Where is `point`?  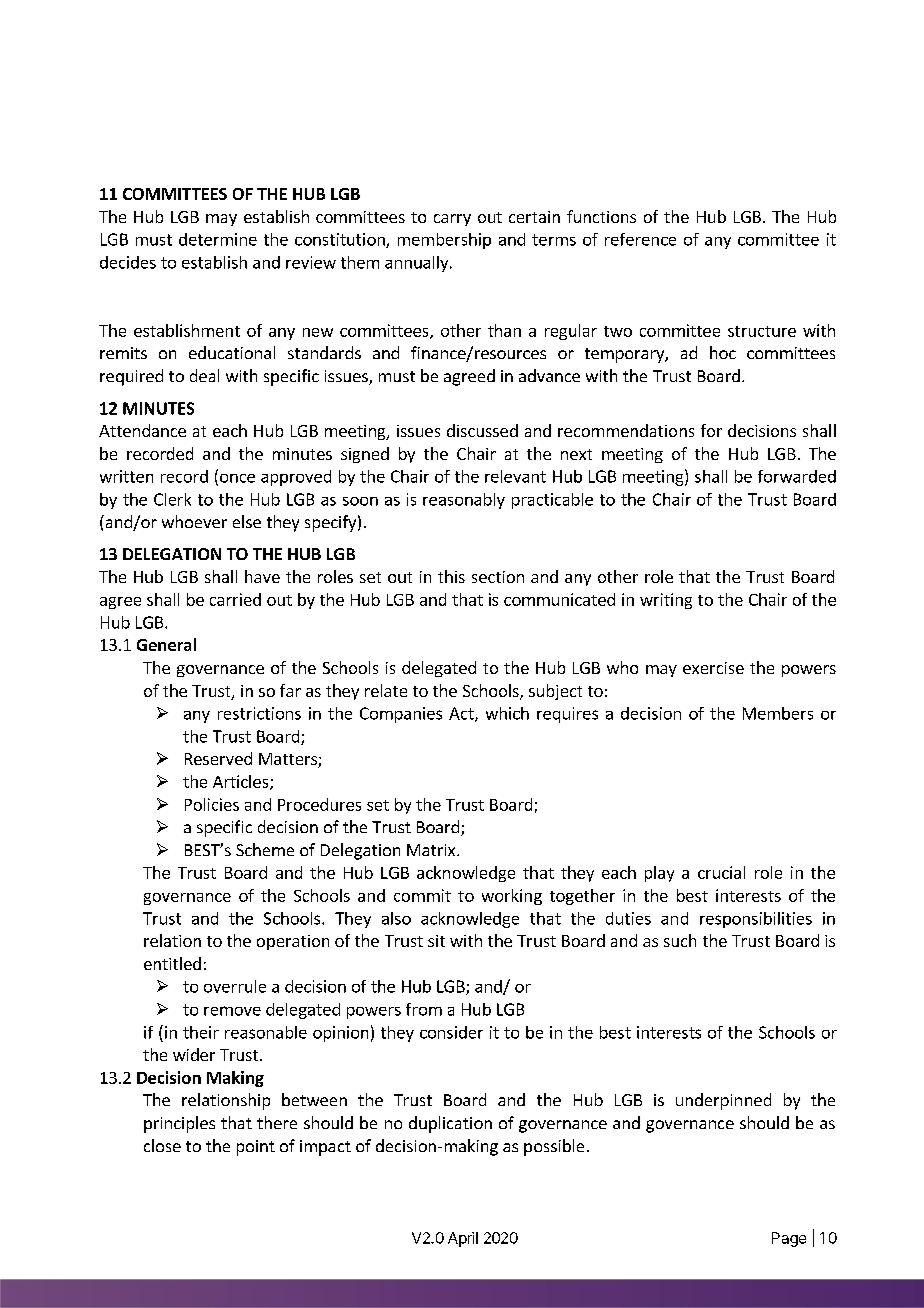
point is located at coordinates (256, 1148).
